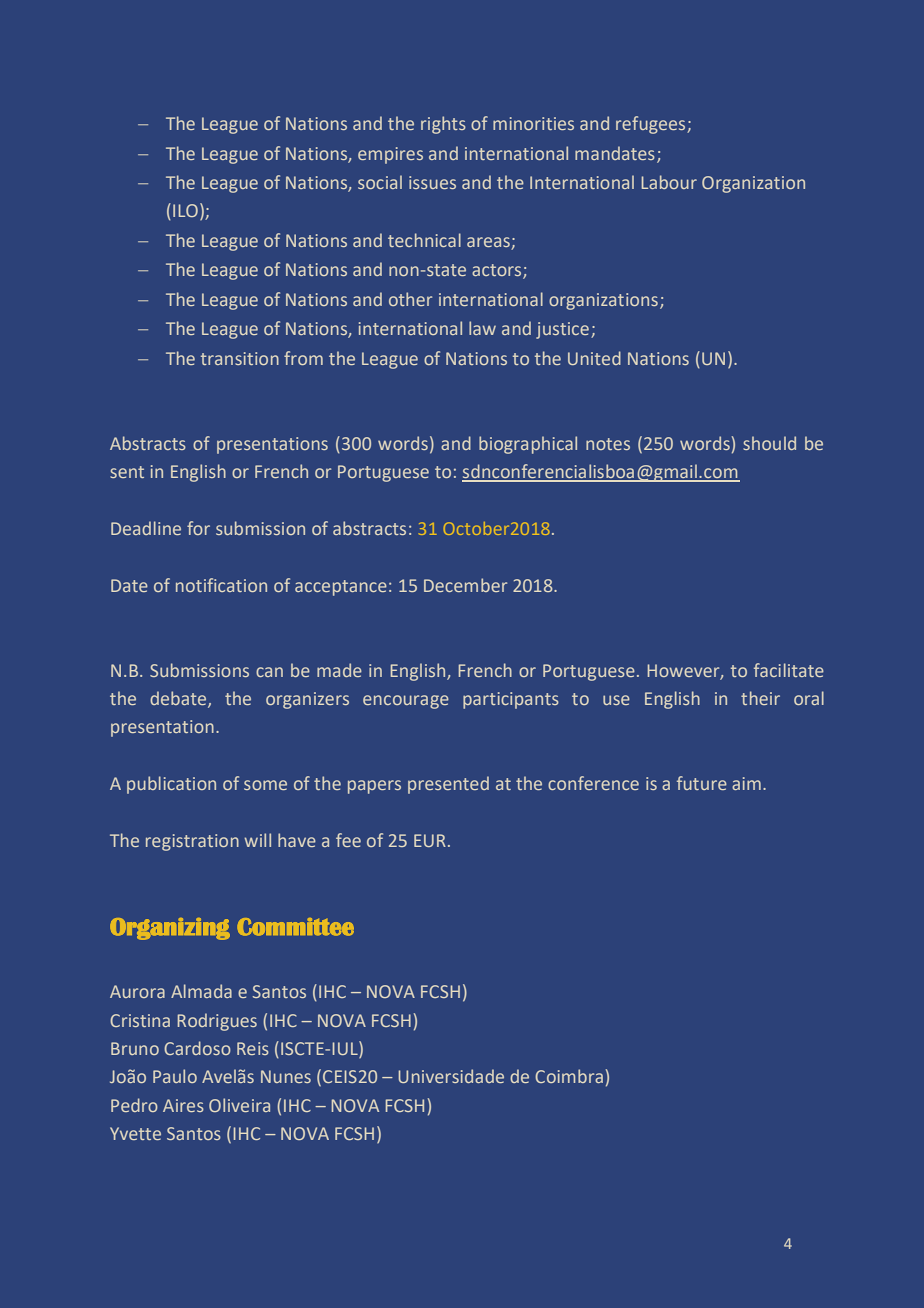  Describe the element at coordinates (569, 1076) in the document. I see `Coimbra` at that location.
